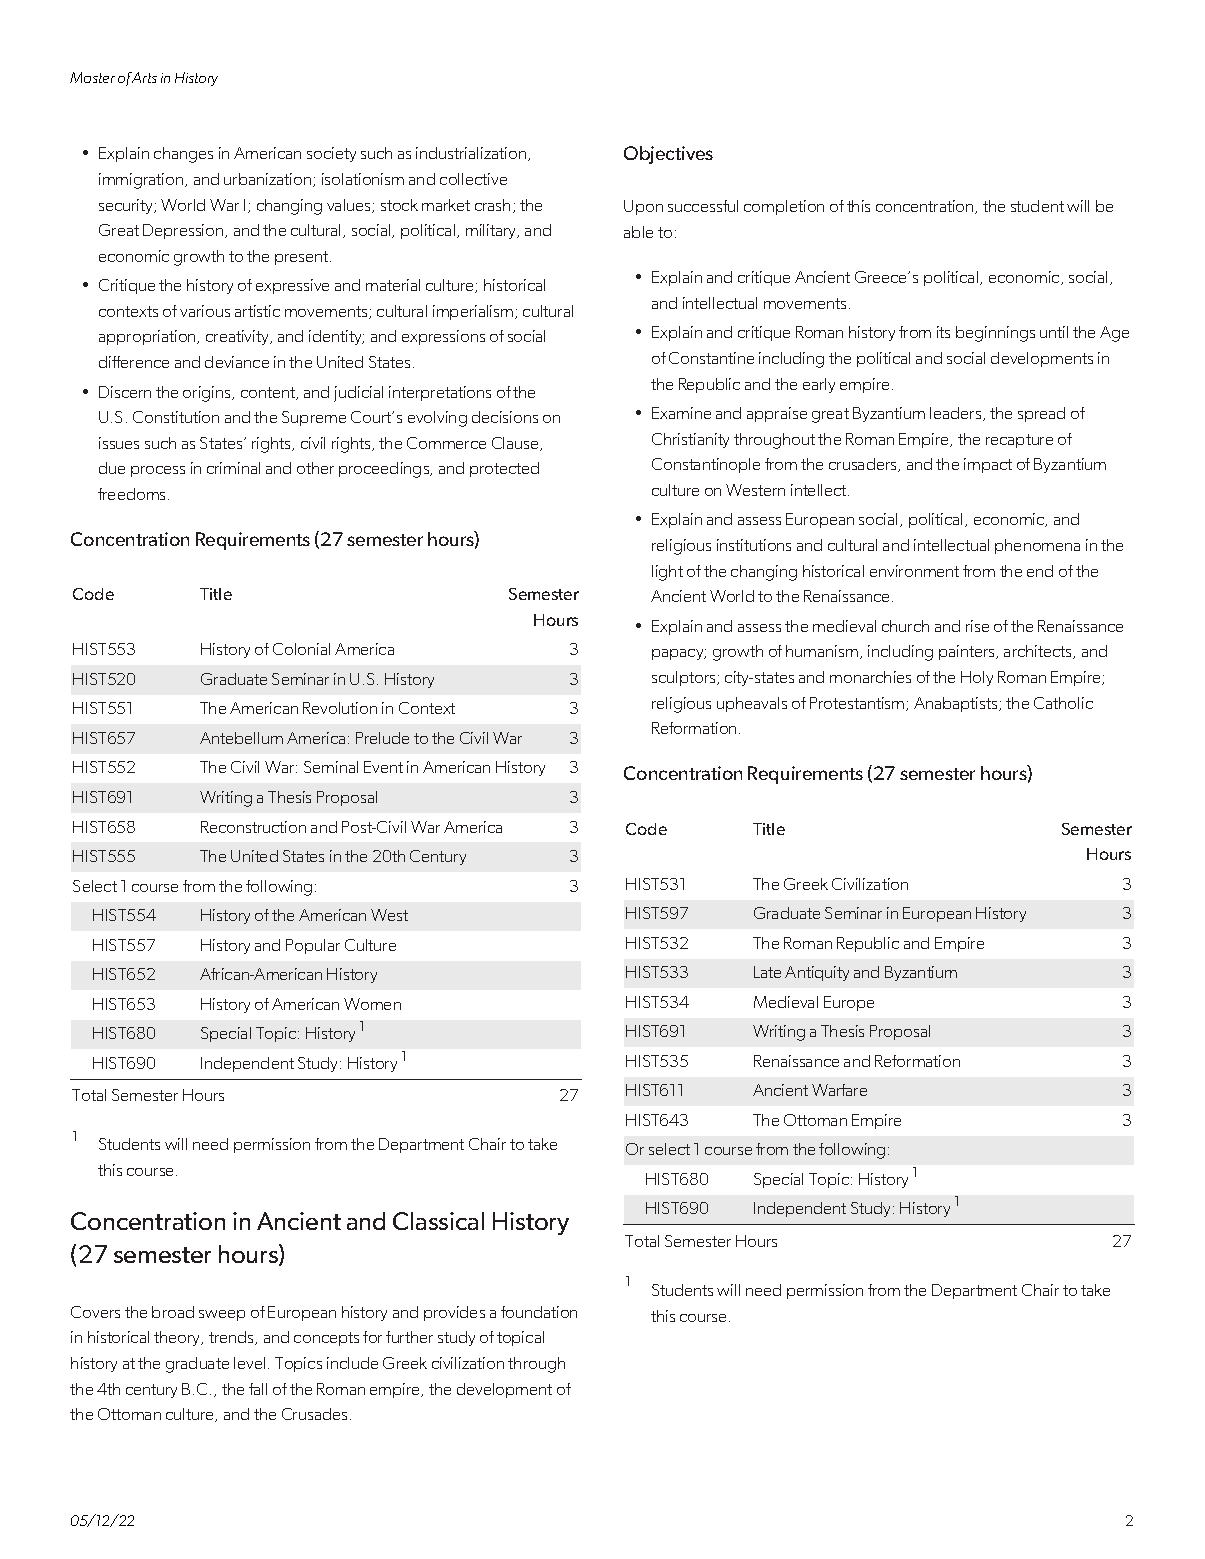 This screenshot has width=1205, height=1559. Describe the element at coordinates (438, 1221) in the screenshot. I see `Classical` at that location.
